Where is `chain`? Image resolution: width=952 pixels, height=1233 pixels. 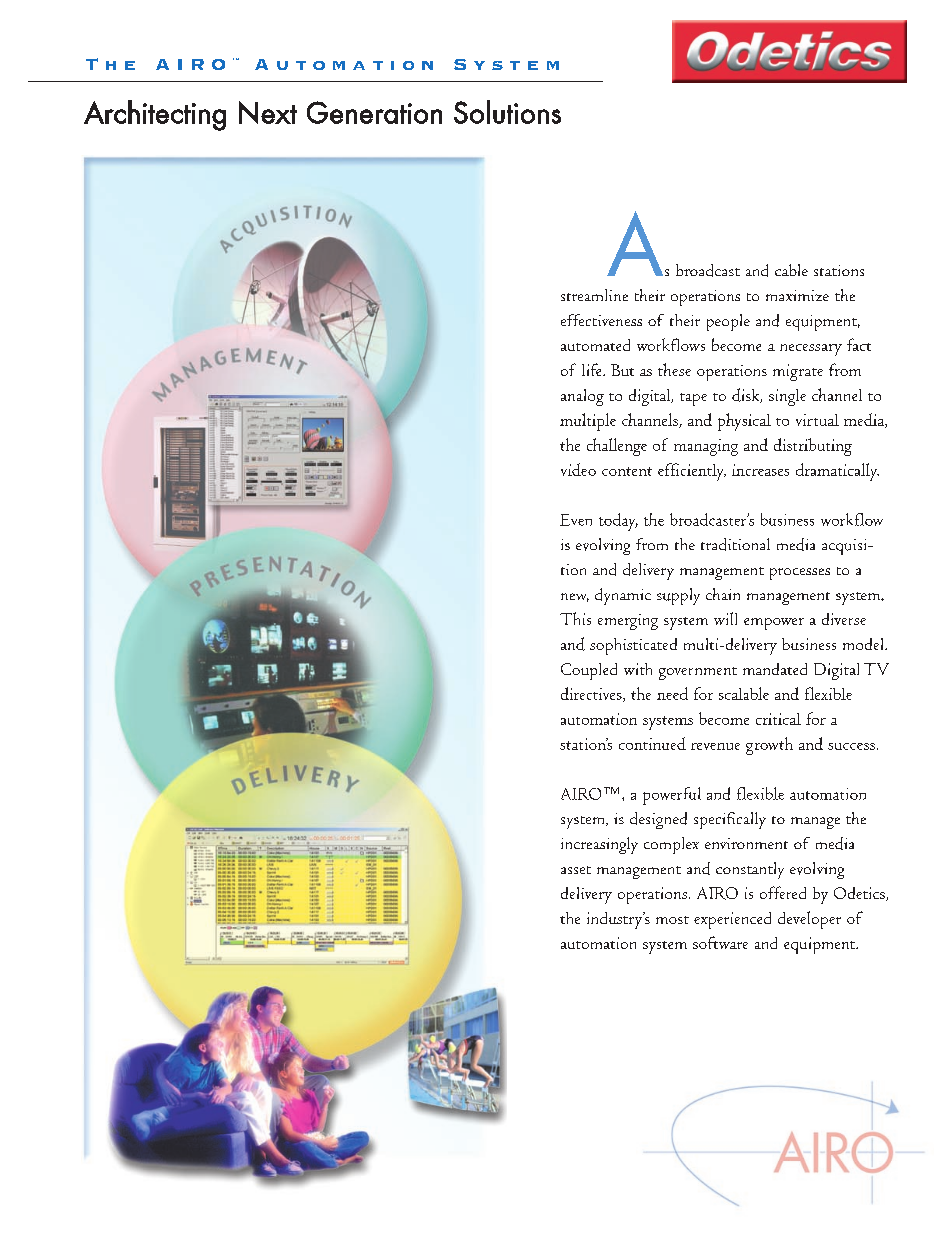
chain is located at coordinates (723, 594).
